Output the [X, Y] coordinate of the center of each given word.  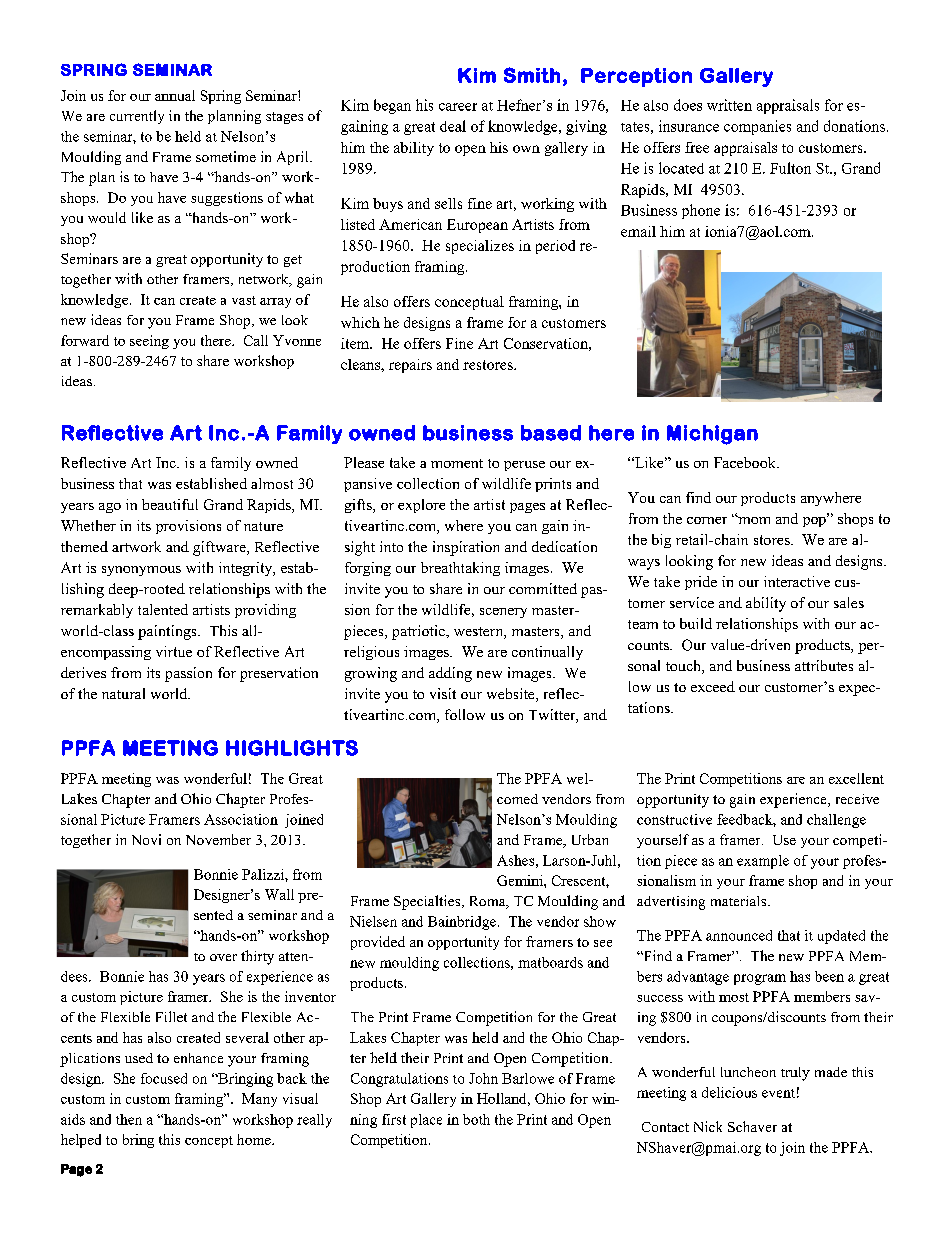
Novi [146, 839]
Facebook [746, 462]
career [458, 107]
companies [757, 127]
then [129, 1119]
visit [443, 693]
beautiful [170, 504]
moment [457, 463]
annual [175, 95]
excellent [856, 778]
